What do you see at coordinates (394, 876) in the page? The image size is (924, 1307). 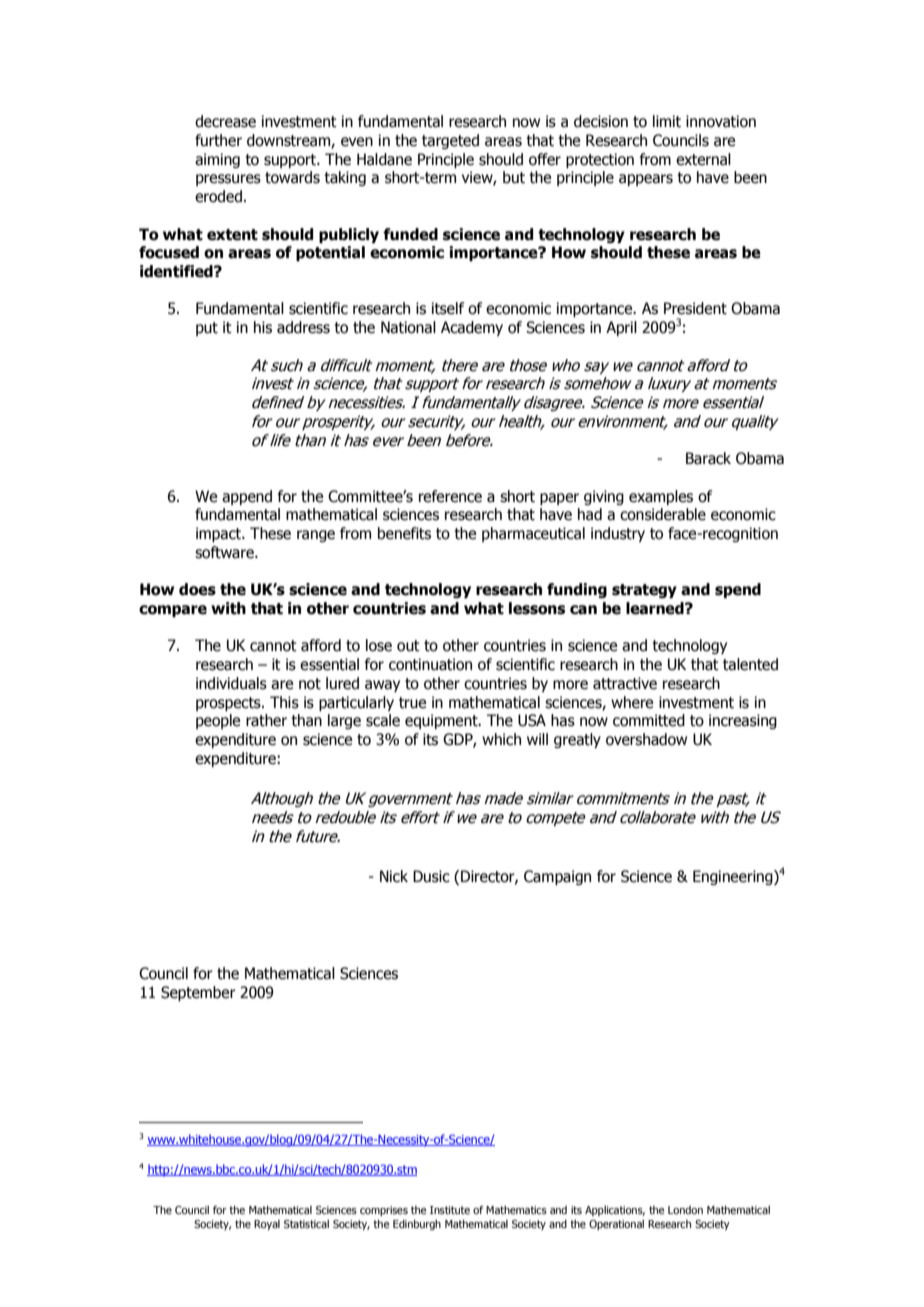 I see `Nick` at bounding box center [394, 876].
